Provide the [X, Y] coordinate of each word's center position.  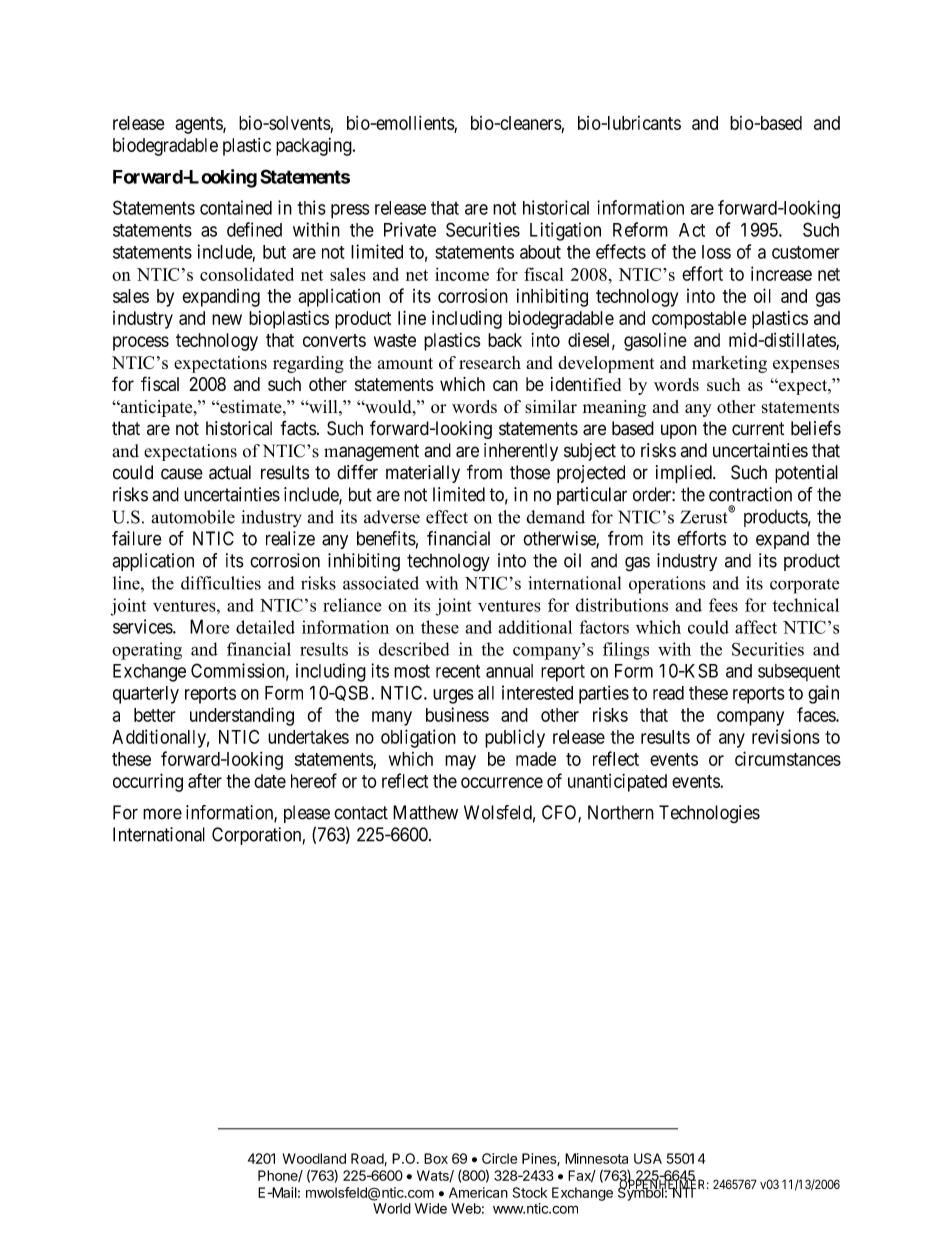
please [307, 814]
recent [458, 671]
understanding [242, 716]
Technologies [709, 814]
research [490, 362]
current [758, 429]
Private [410, 229]
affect [756, 627]
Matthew [425, 812]
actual [230, 472]
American [478, 1192]
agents [199, 125]
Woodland [314, 1158]
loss [716, 252]
